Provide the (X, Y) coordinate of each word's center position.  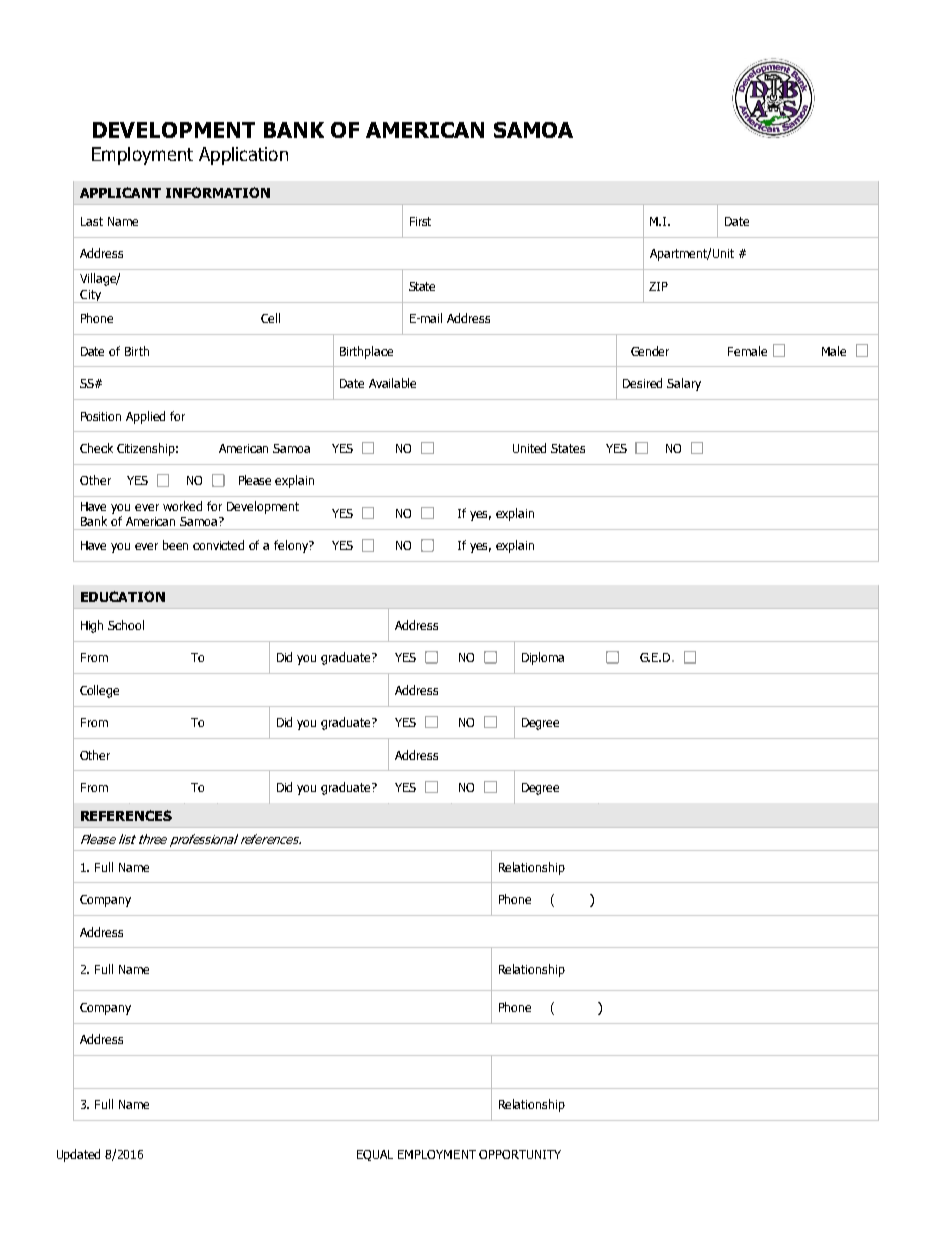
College (99, 691)
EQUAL (375, 1155)
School (126, 625)
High (92, 626)
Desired (642, 383)
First (420, 221)
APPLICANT (120, 192)
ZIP (658, 286)
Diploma (543, 658)
